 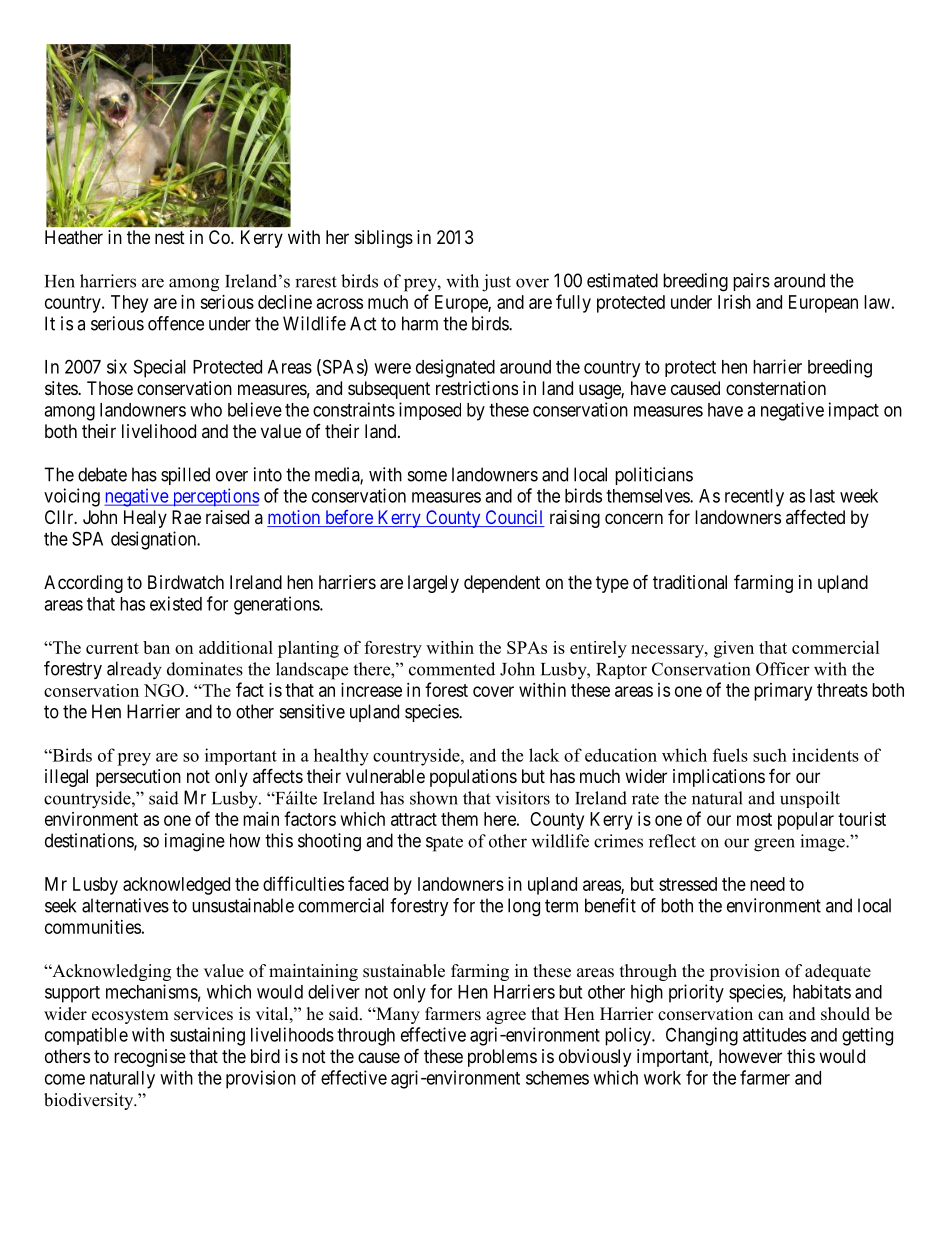 What do you see at coordinates (452, 669) in the document?
I see `commented` at bounding box center [452, 669].
